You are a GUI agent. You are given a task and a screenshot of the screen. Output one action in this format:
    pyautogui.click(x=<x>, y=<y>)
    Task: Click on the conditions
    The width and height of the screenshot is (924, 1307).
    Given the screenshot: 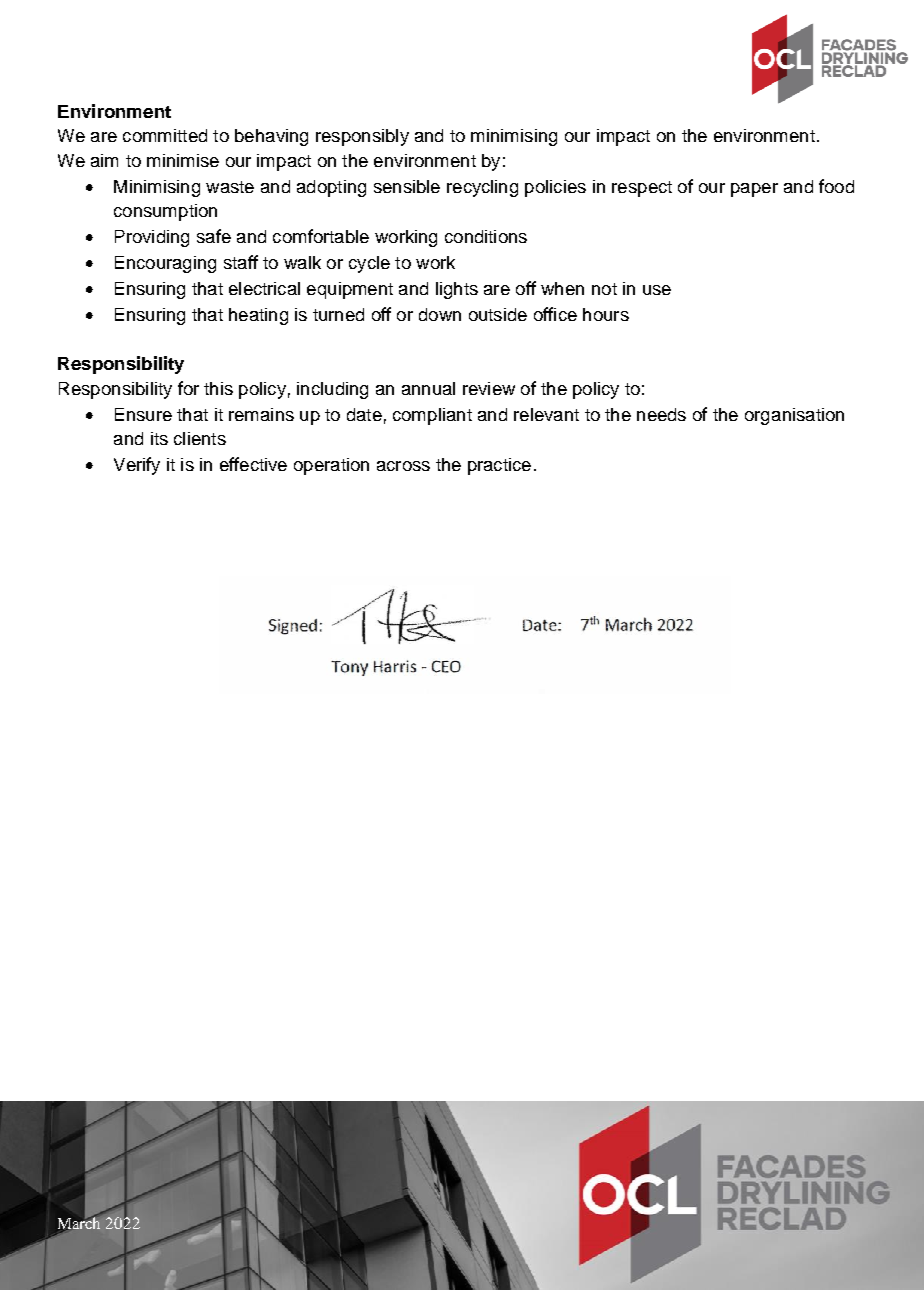 What is the action you would take?
    pyautogui.click(x=486, y=236)
